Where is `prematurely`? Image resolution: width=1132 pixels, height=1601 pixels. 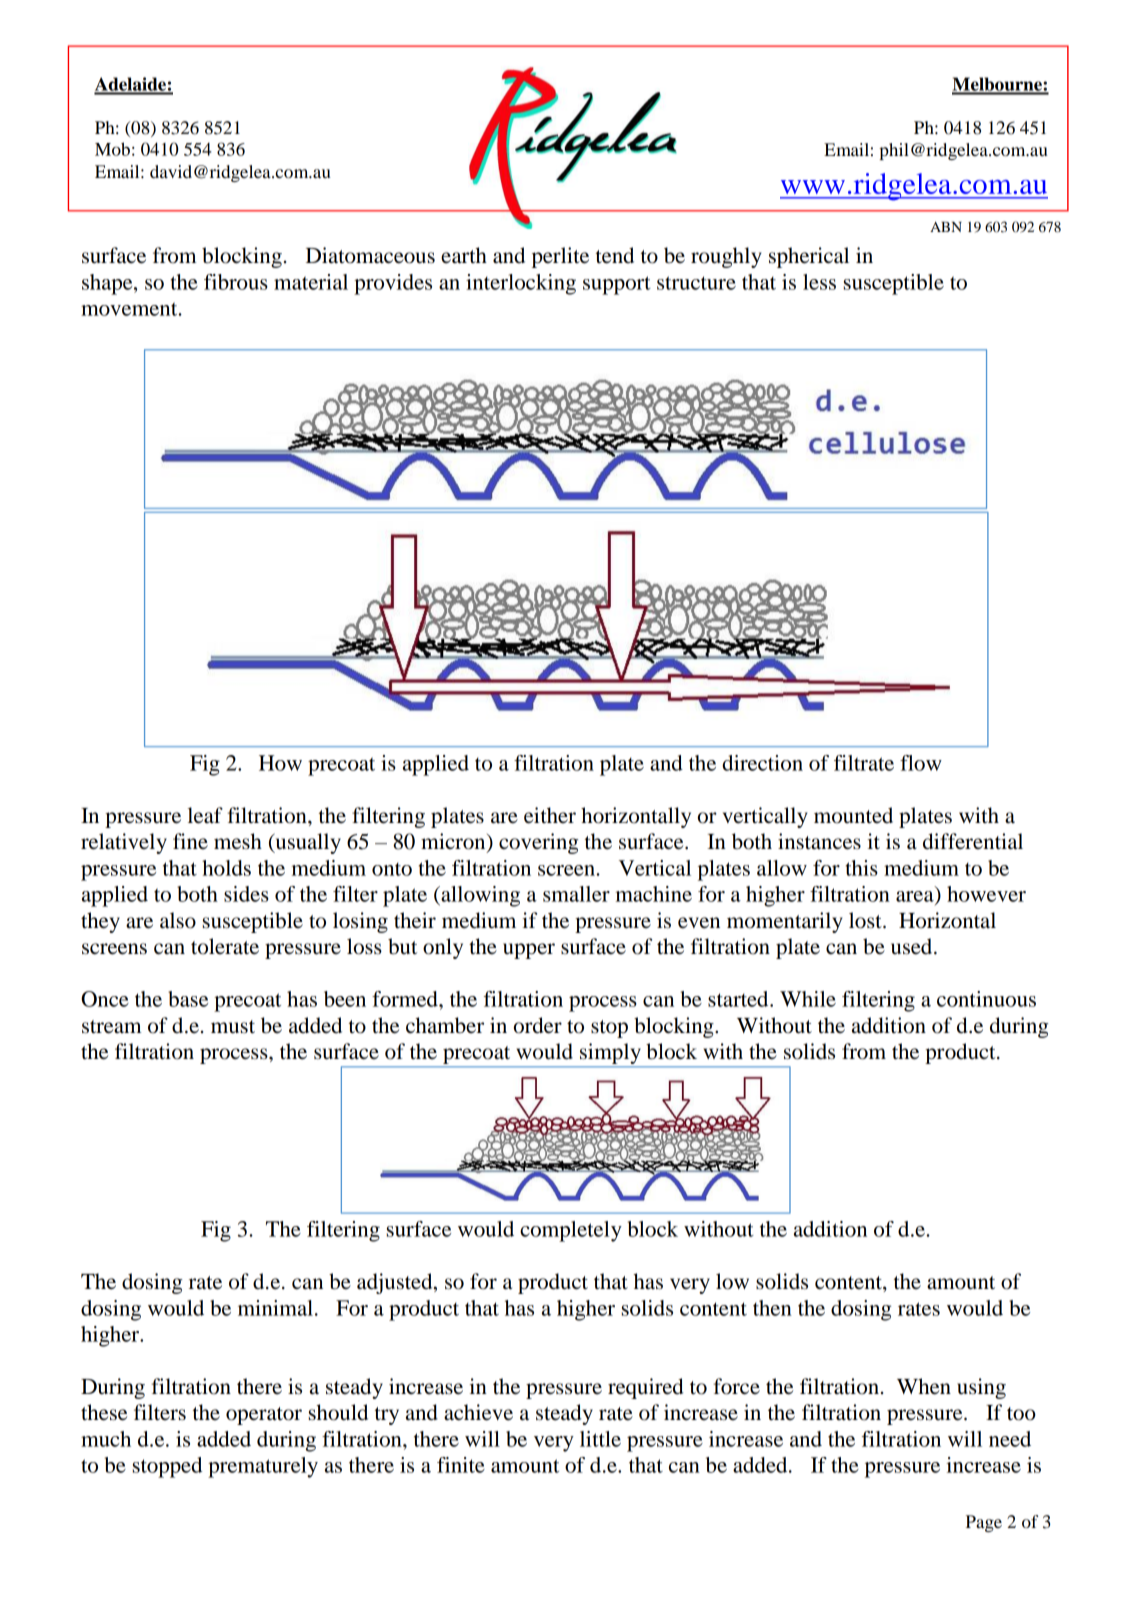 prematurely is located at coordinates (263, 1467).
